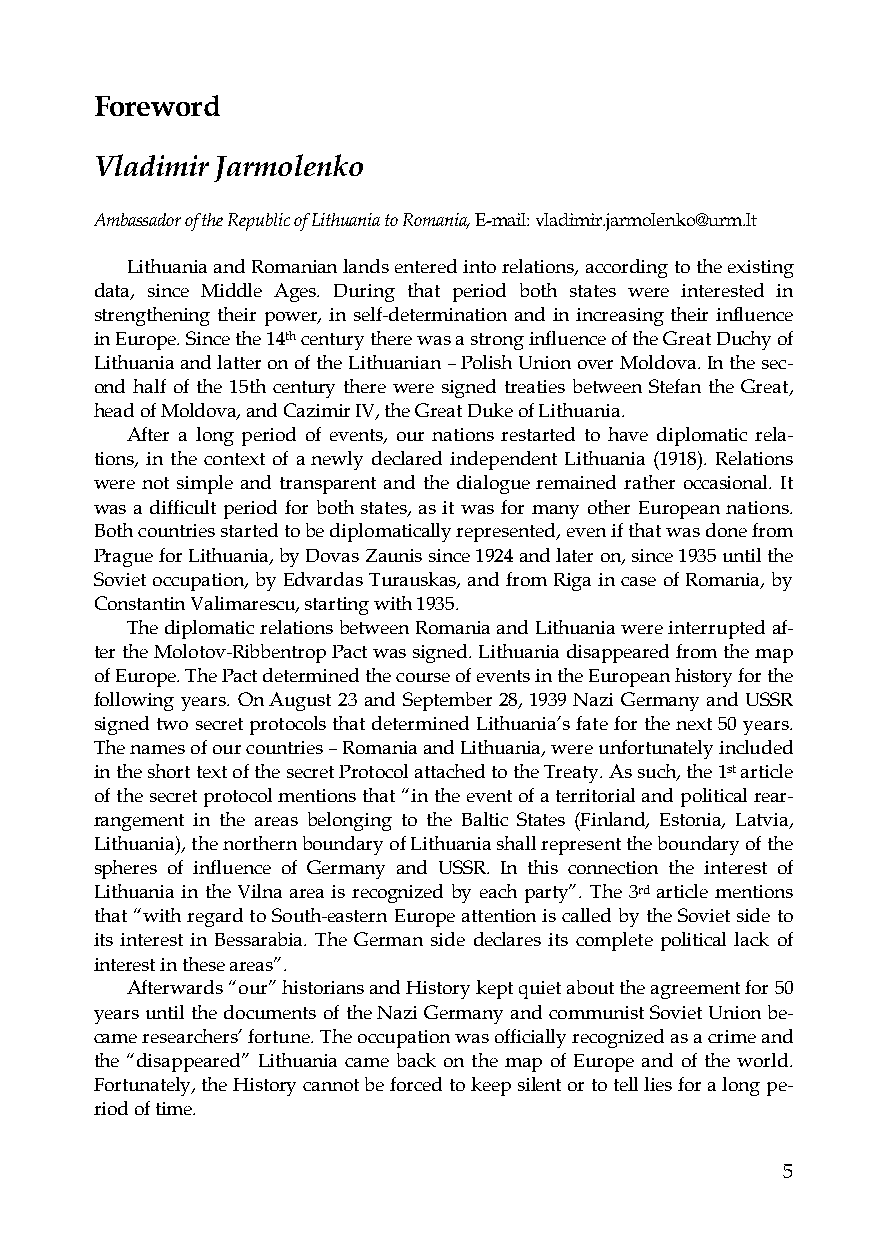  What do you see at coordinates (157, 105) in the screenshot?
I see `Foreword` at bounding box center [157, 105].
